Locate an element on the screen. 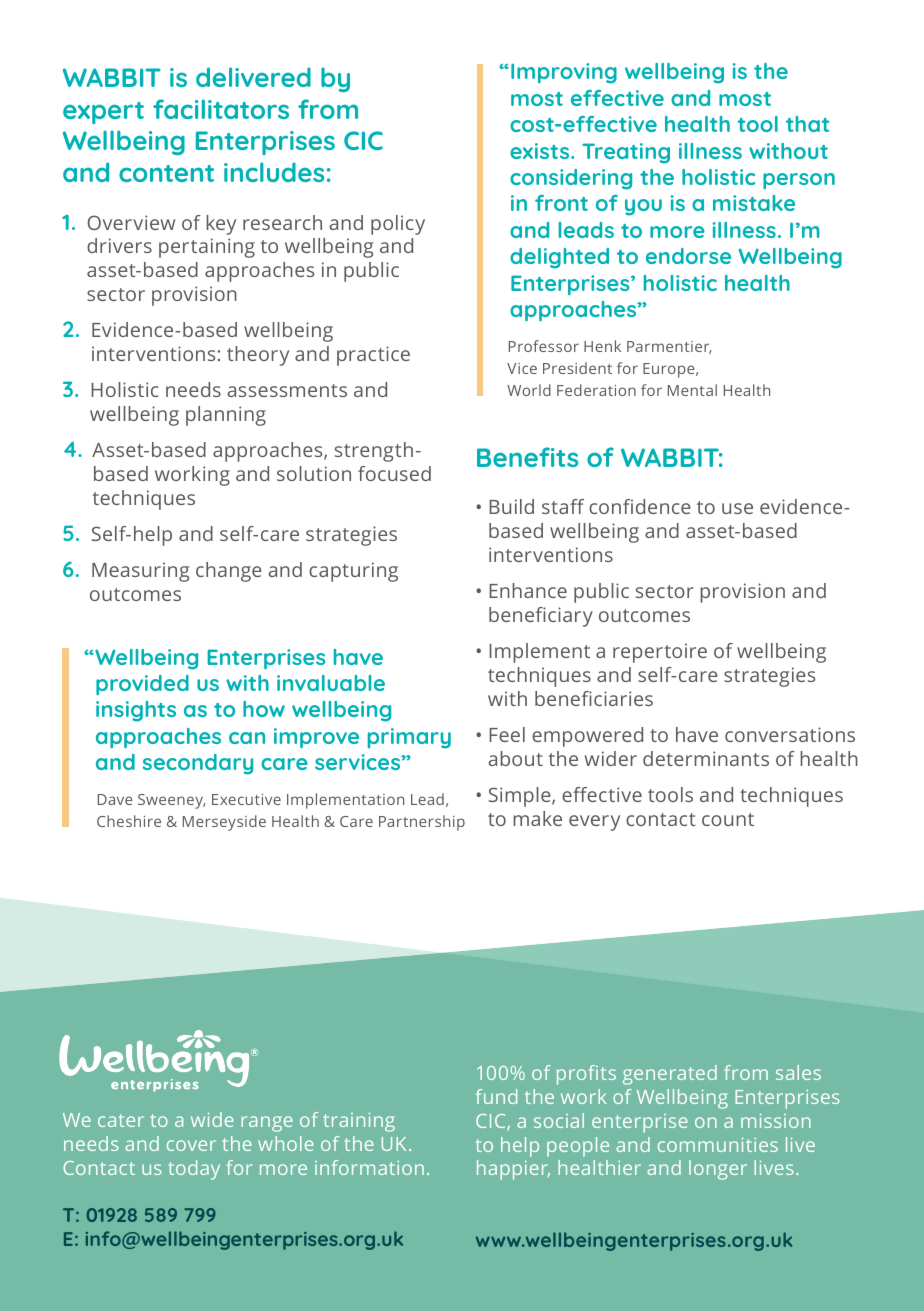 The width and height of the screenshot is (924, 1311). cover is located at coordinates (191, 1145).
